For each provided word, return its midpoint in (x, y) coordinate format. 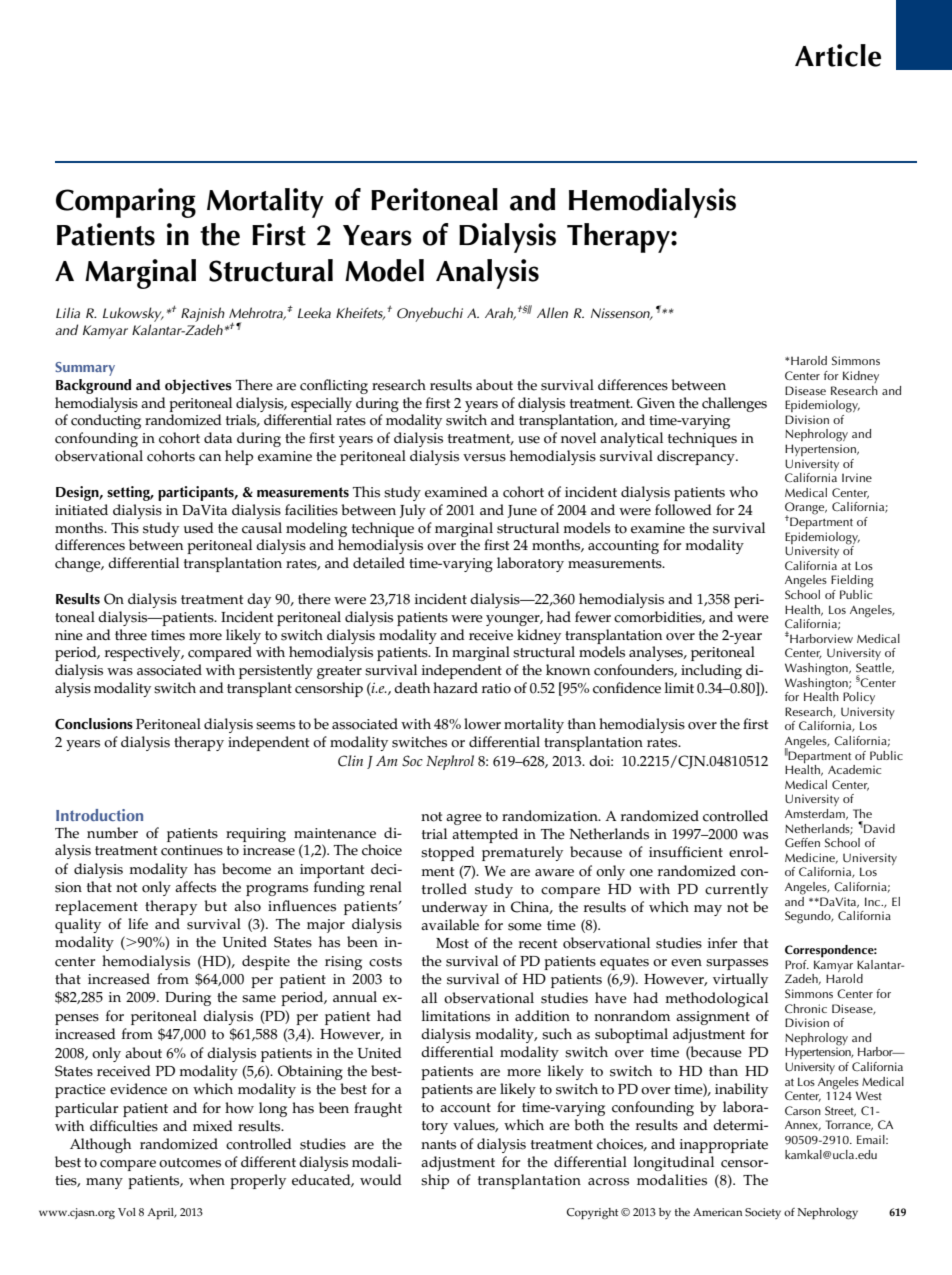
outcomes (190, 1163)
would (381, 1180)
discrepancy (697, 457)
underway (455, 908)
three (131, 635)
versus (484, 458)
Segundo (809, 917)
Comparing (126, 203)
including (711, 671)
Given (656, 403)
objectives (198, 386)
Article (838, 55)
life (138, 924)
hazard (455, 687)
